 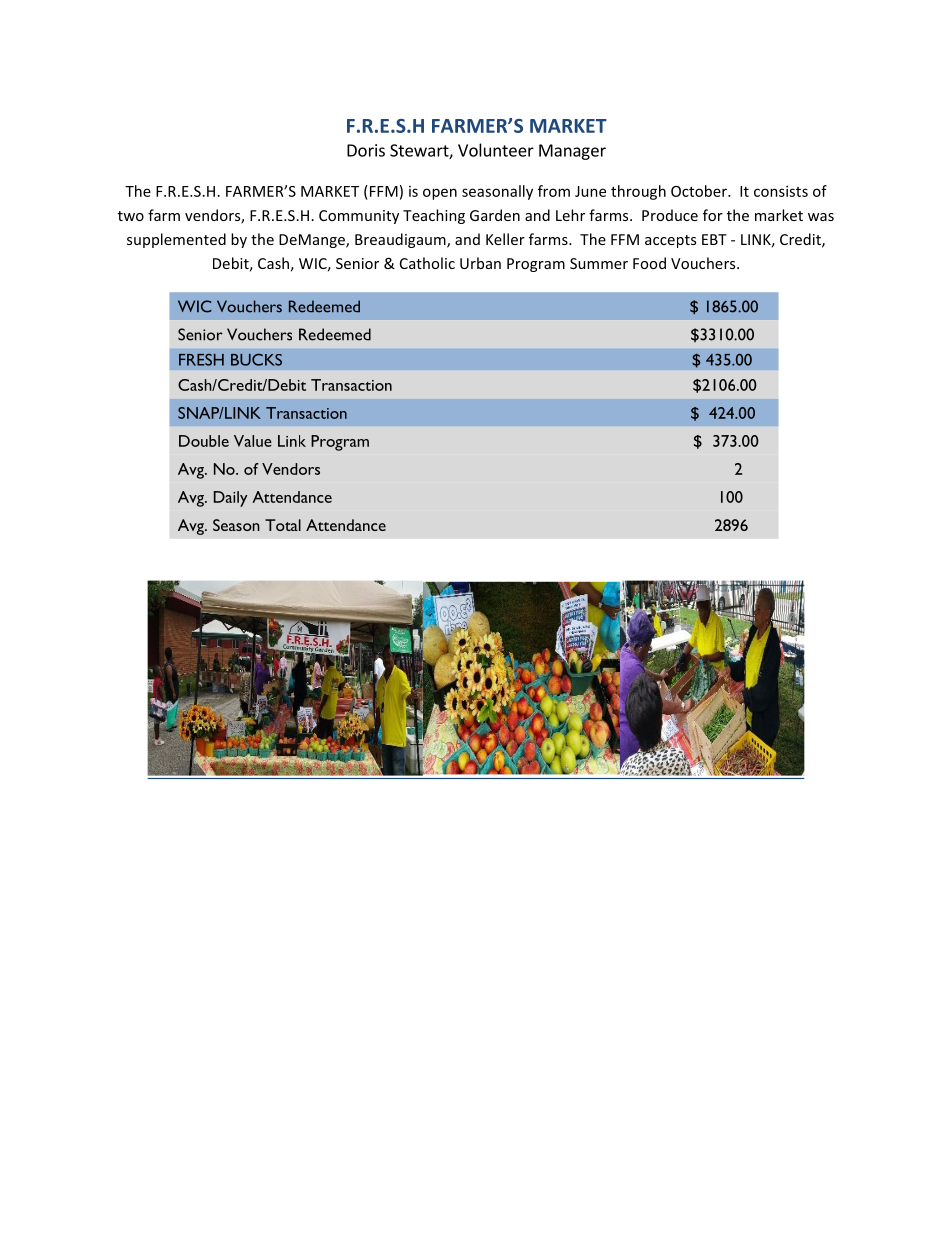 What do you see at coordinates (283, 525) in the screenshot?
I see `Total` at bounding box center [283, 525].
